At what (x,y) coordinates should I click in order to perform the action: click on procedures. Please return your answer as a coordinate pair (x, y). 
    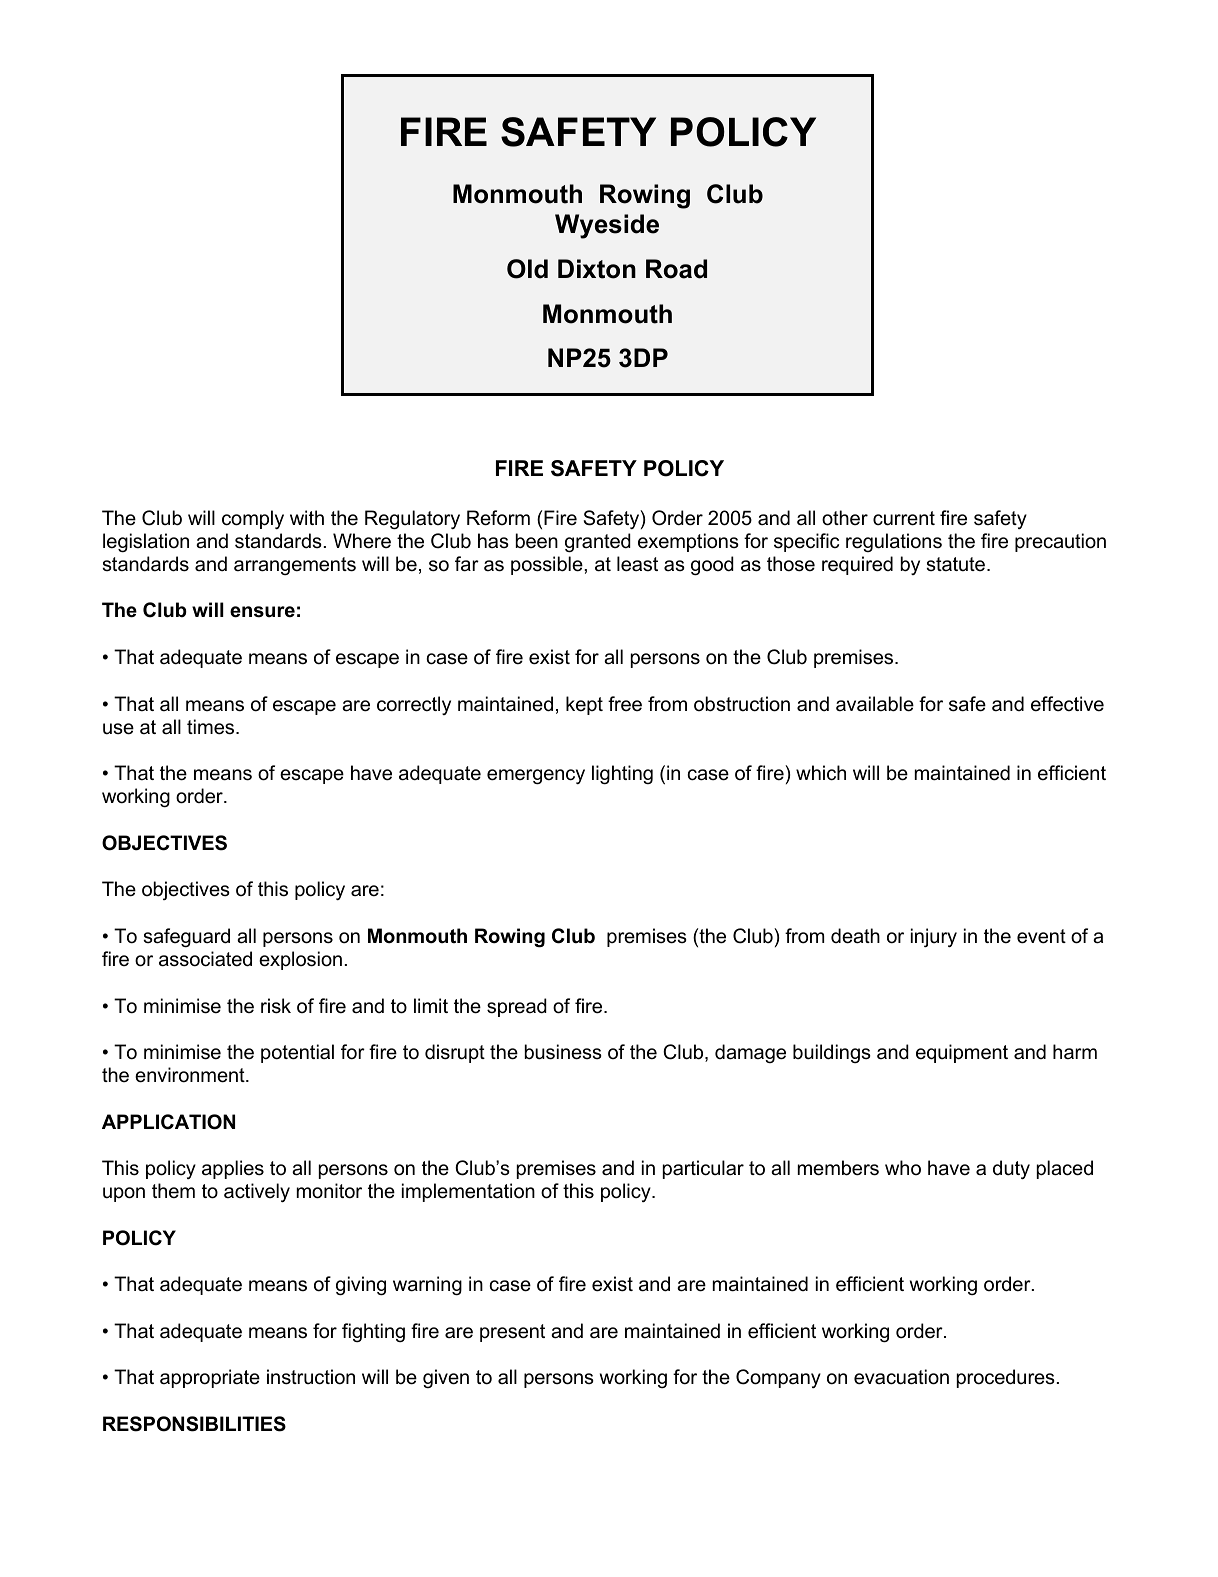
    Looking at the image, I should click on (1006, 1378).
